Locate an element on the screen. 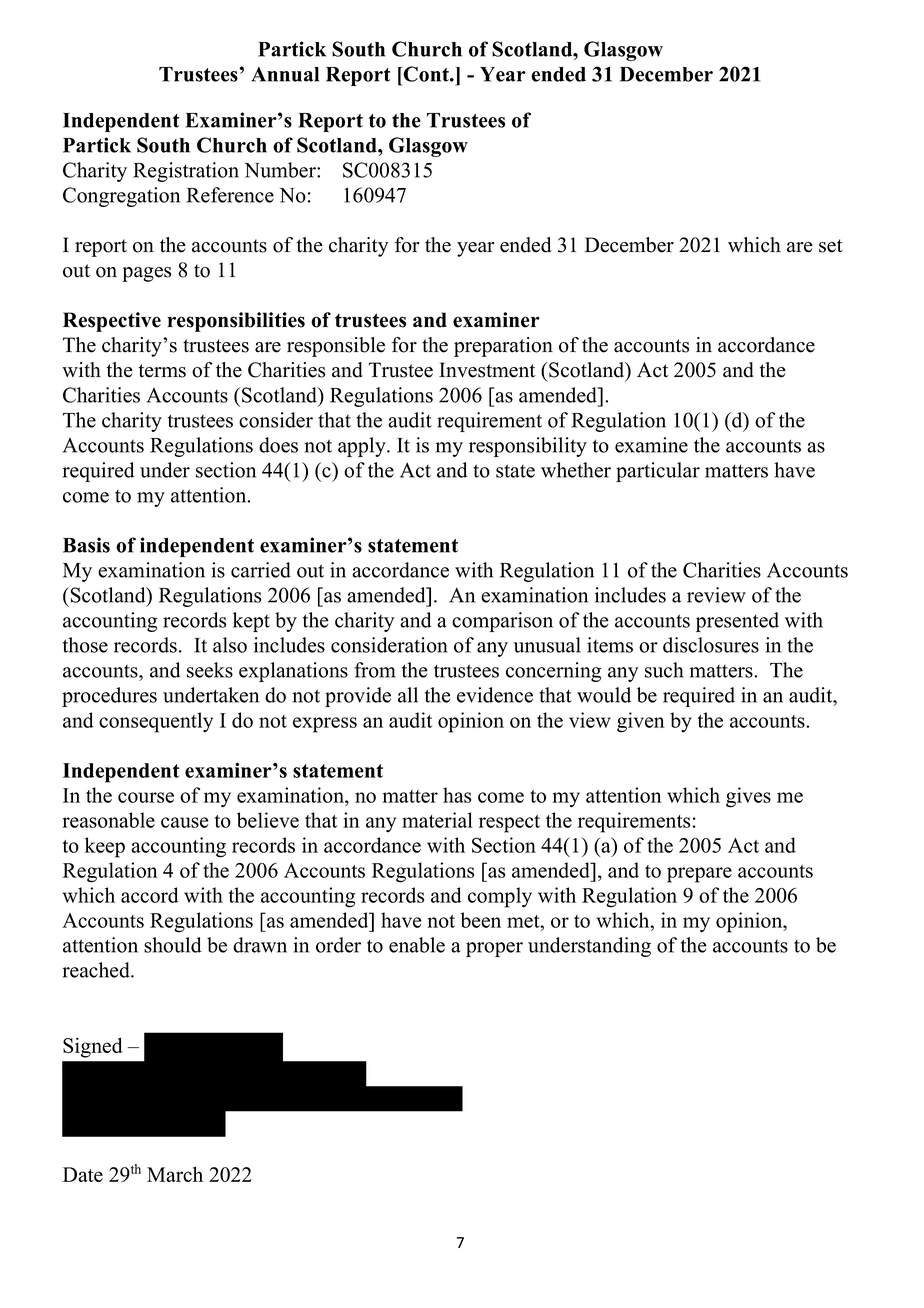  particular is located at coordinates (658, 472).
